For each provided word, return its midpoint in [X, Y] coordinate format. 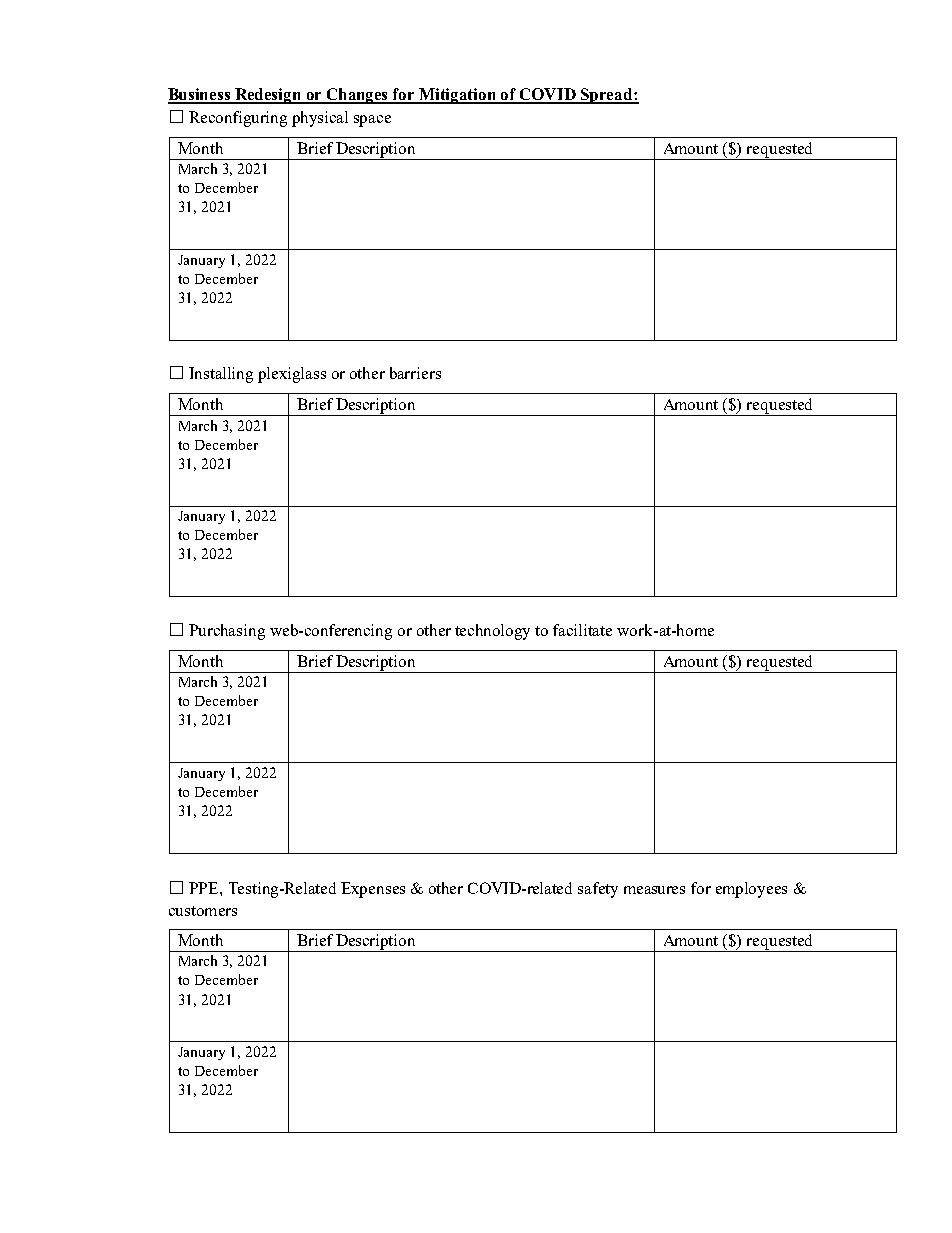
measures [654, 890]
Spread [607, 96]
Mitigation [458, 96]
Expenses [373, 890]
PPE [205, 888]
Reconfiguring [238, 119]
